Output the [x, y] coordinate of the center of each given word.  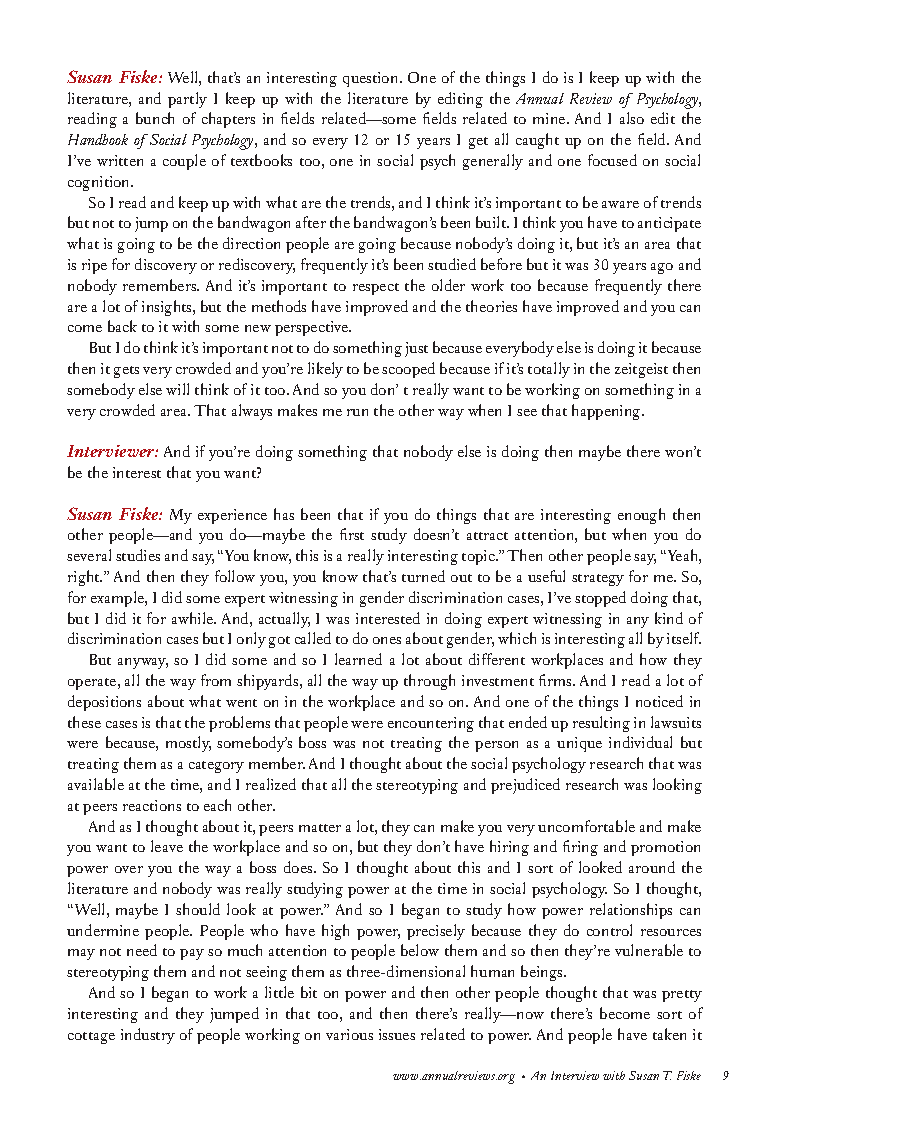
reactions [152, 805]
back [122, 326]
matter [320, 828]
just [416, 349]
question [372, 79]
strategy [598, 580]
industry [148, 1036]
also [632, 118]
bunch [155, 118]
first [352, 534]
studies [138, 555]
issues [397, 1034]
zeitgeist [641, 370]
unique [579, 744]
